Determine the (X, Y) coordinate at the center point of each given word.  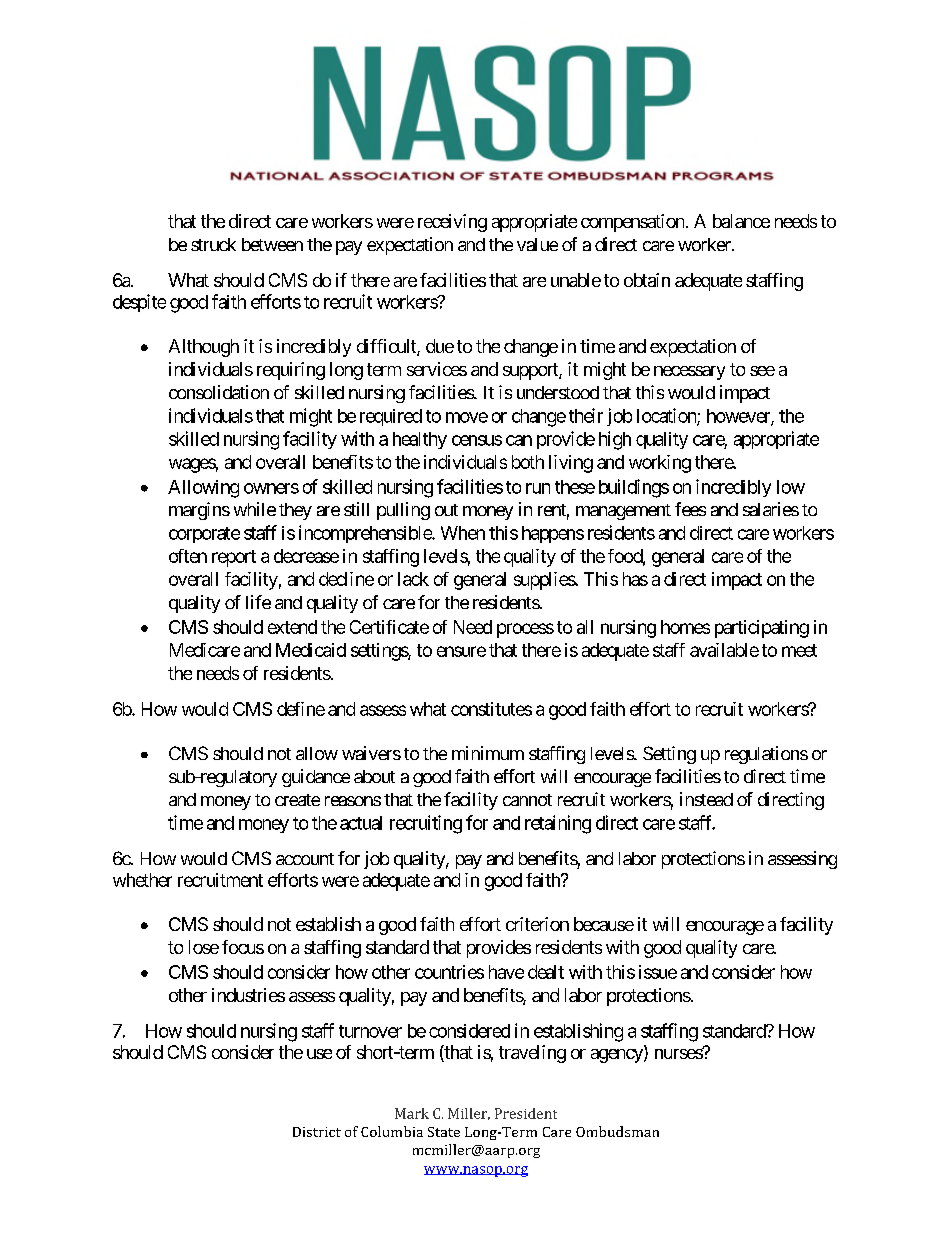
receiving (452, 223)
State (444, 1132)
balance (741, 221)
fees (690, 509)
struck (213, 244)
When (463, 533)
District (317, 1132)
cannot (527, 800)
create (297, 800)
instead (706, 799)
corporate (204, 535)
